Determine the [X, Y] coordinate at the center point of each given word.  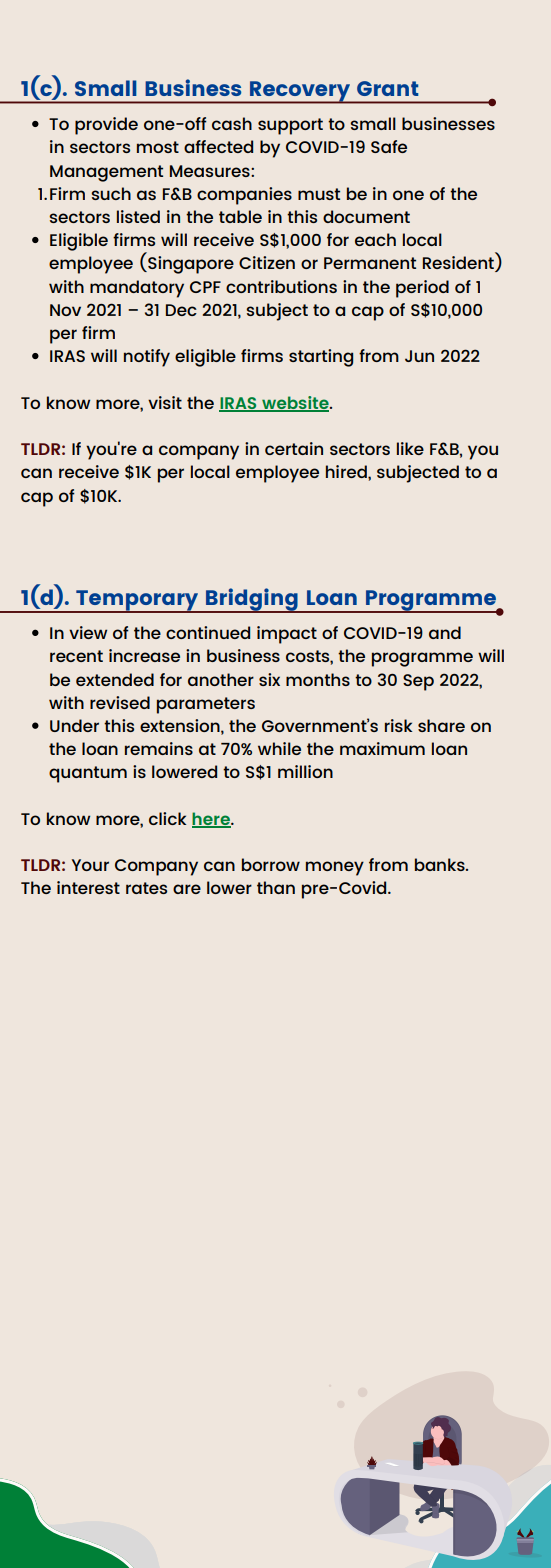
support [290, 126]
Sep [418, 682]
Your [90, 865]
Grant [387, 88]
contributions [281, 286]
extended [115, 679]
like [410, 448]
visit [165, 402]
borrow [271, 864]
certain [294, 448]
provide [106, 126]
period [422, 289]
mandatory [137, 289]
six [269, 679]
